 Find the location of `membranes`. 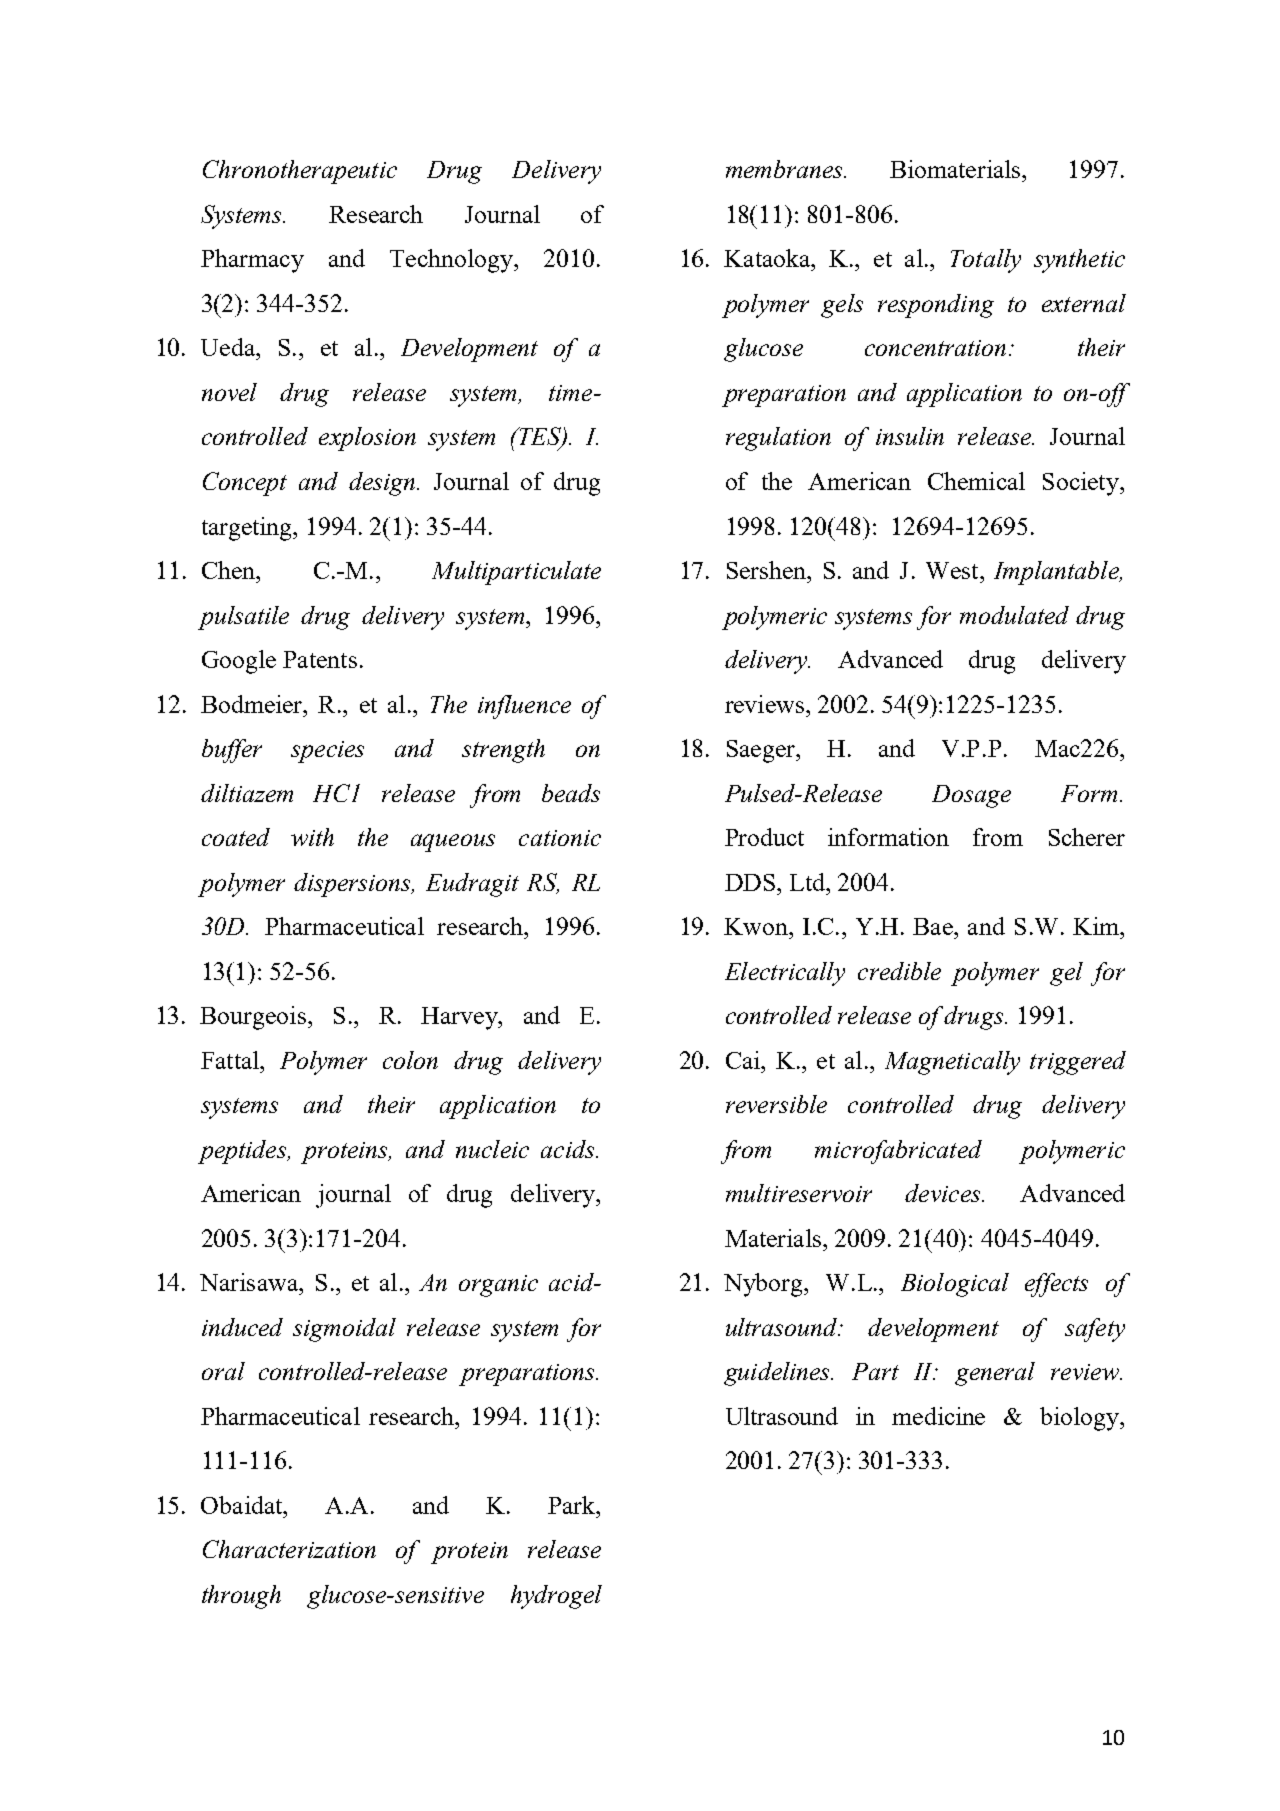

membranes is located at coordinates (785, 169).
